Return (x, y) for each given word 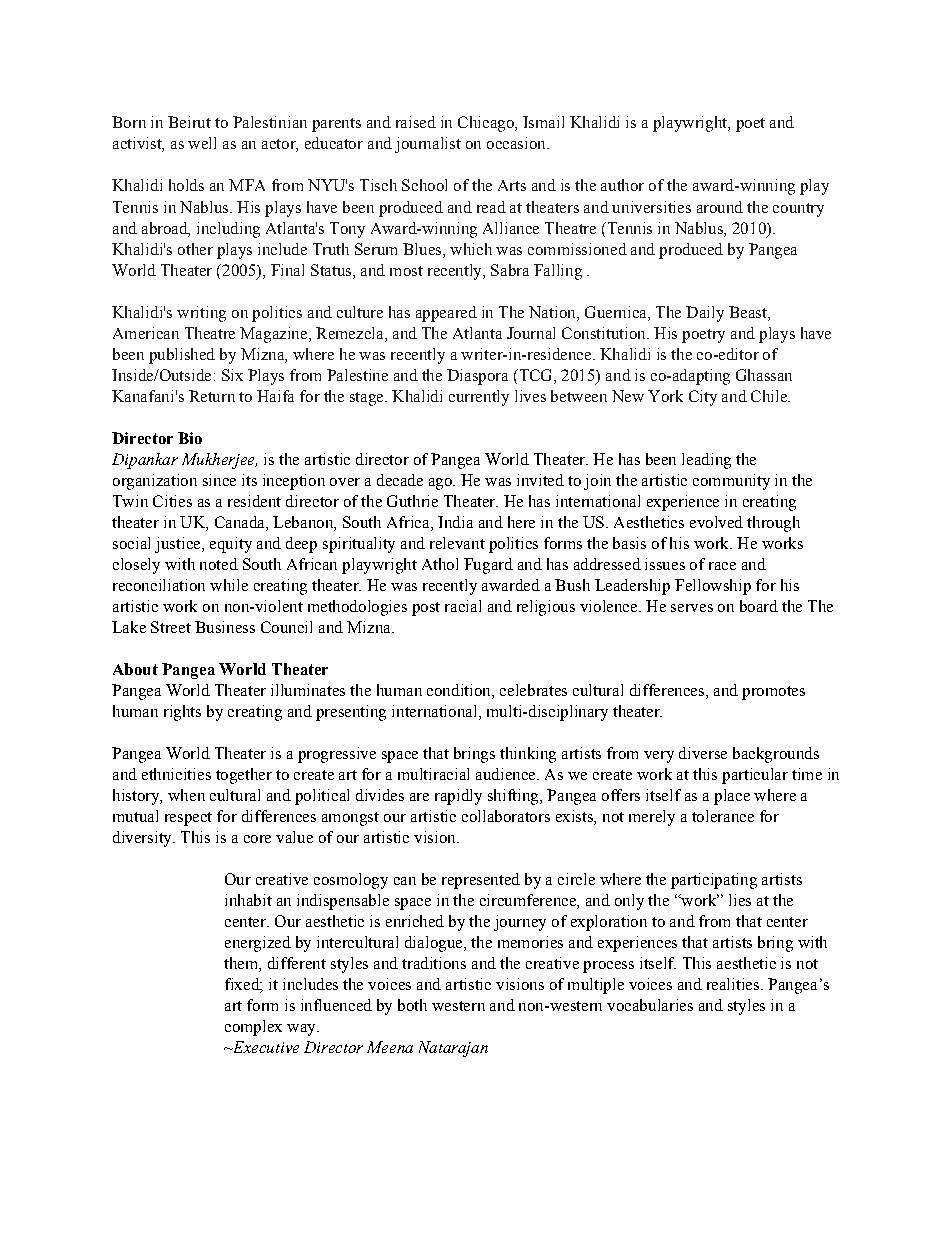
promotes (773, 693)
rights (182, 713)
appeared (446, 314)
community (731, 482)
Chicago (487, 124)
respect (188, 819)
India (455, 522)
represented (481, 881)
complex (253, 1028)
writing (201, 314)
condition (460, 691)
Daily (705, 314)
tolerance (723, 816)
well (202, 143)
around (720, 207)
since (219, 480)
